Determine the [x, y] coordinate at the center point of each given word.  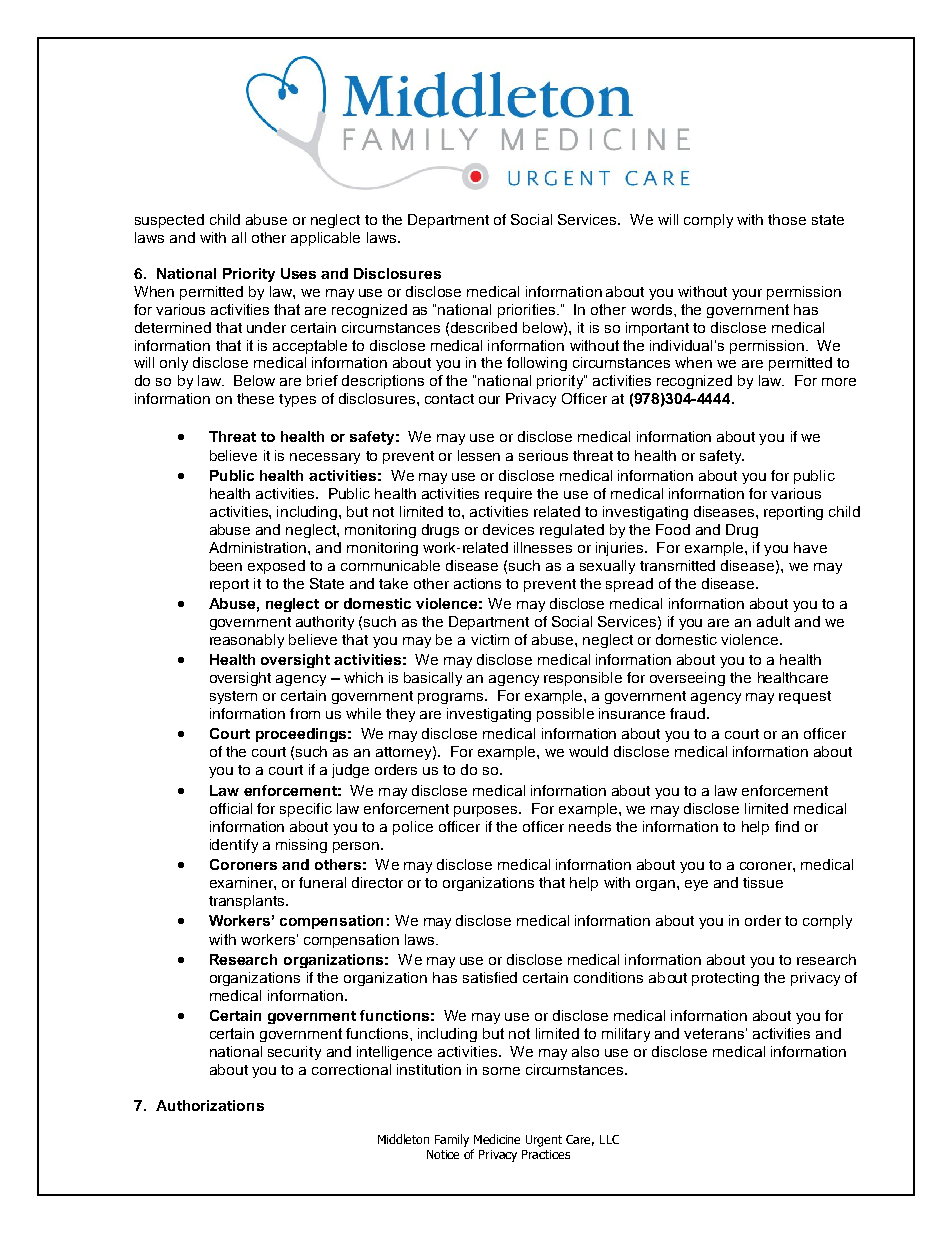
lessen [479, 455]
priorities [528, 311]
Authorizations [210, 1105]
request [805, 697]
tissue [763, 882]
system [233, 697]
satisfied [490, 977]
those [787, 219]
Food [673, 529]
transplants [248, 902]
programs [452, 698]
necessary [325, 458]
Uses [298, 273]
